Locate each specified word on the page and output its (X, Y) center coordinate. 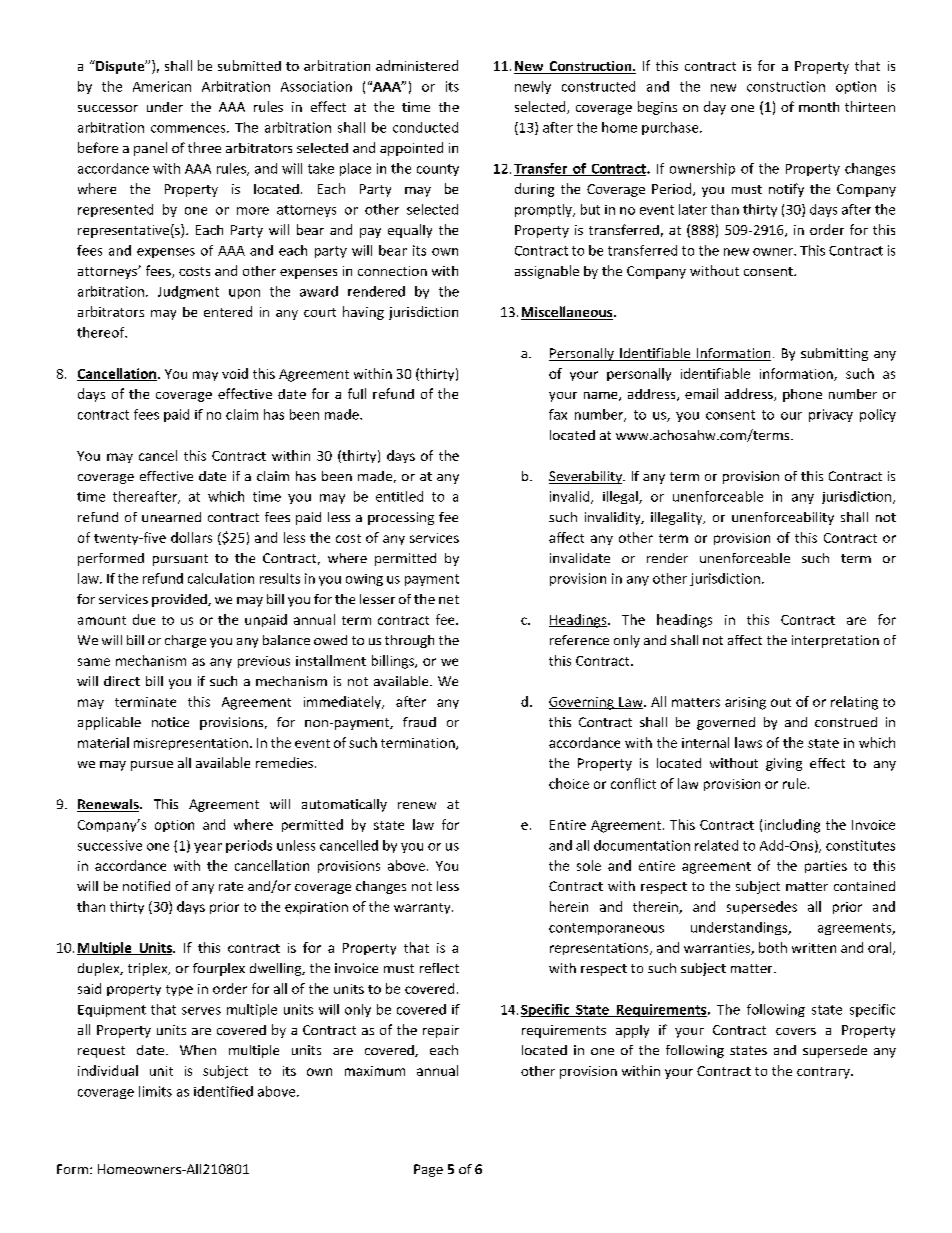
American (162, 86)
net (449, 599)
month (819, 107)
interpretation (835, 641)
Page (428, 1170)
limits (155, 1091)
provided (180, 600)
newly (533, 87)
